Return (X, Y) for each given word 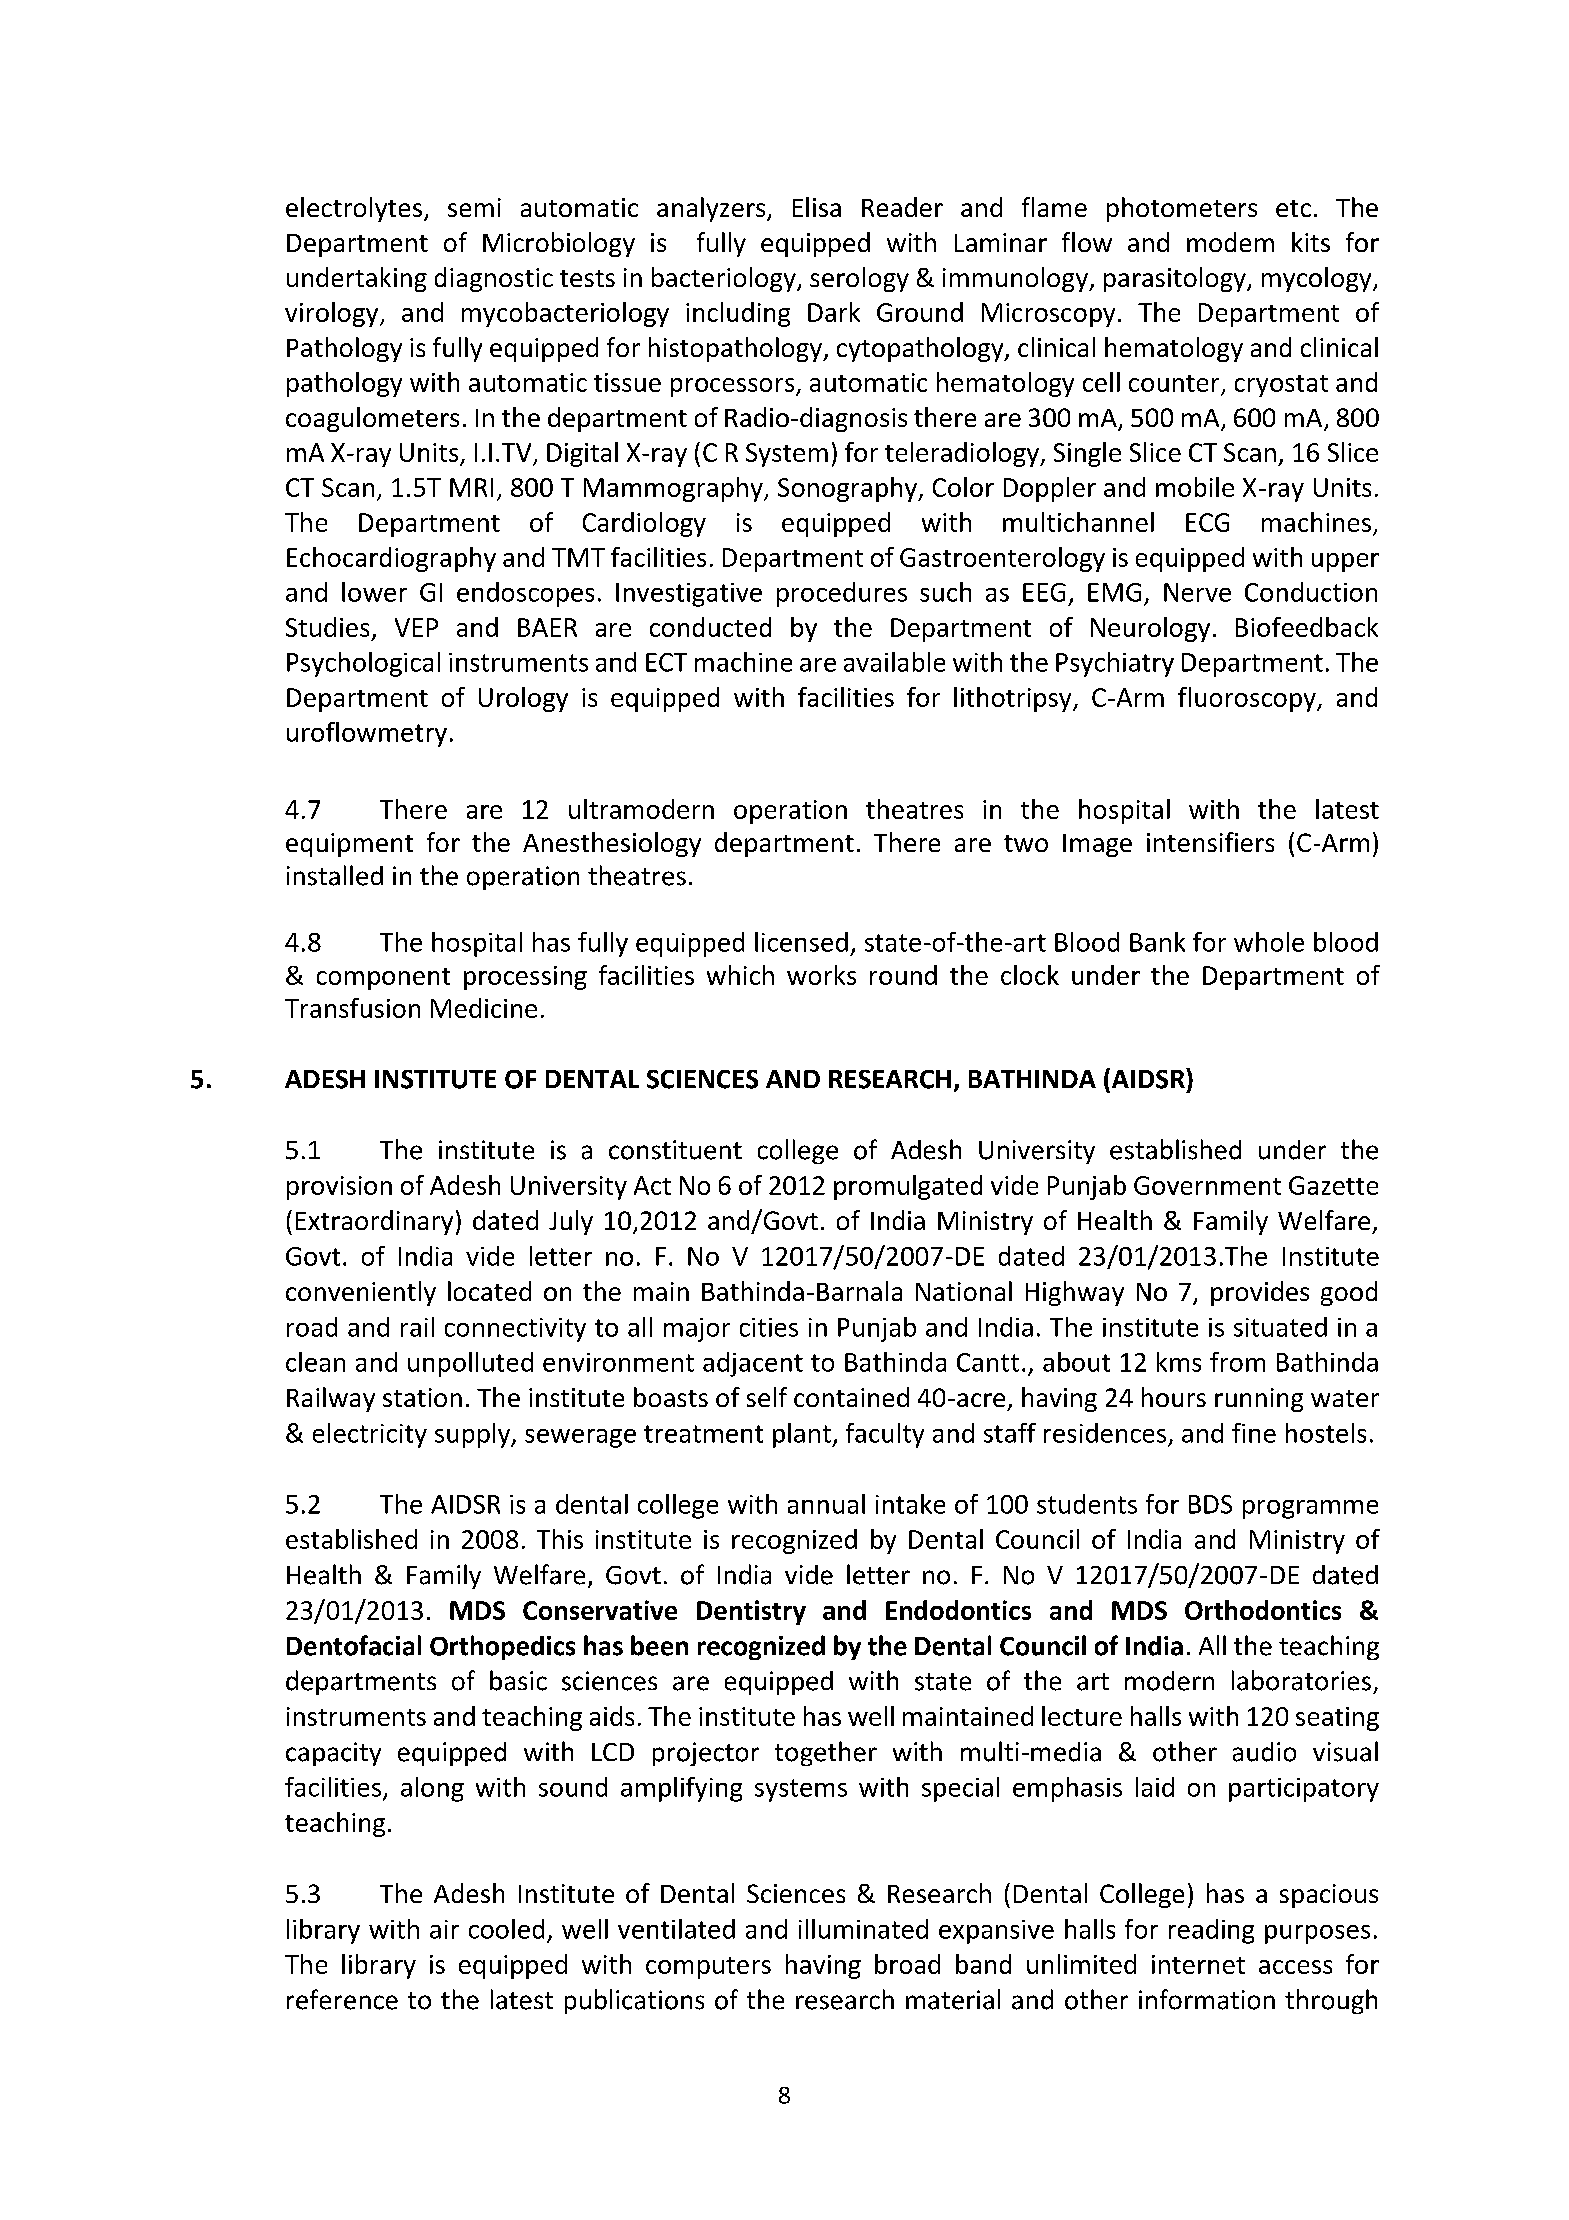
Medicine (484, 1008)
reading (1211, 1931)
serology (859, 279)
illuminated (863, 1929)
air (444, 1929)
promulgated (908, 1187)
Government (1207, 1185)
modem (1230, 242)
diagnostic (494, 279)
